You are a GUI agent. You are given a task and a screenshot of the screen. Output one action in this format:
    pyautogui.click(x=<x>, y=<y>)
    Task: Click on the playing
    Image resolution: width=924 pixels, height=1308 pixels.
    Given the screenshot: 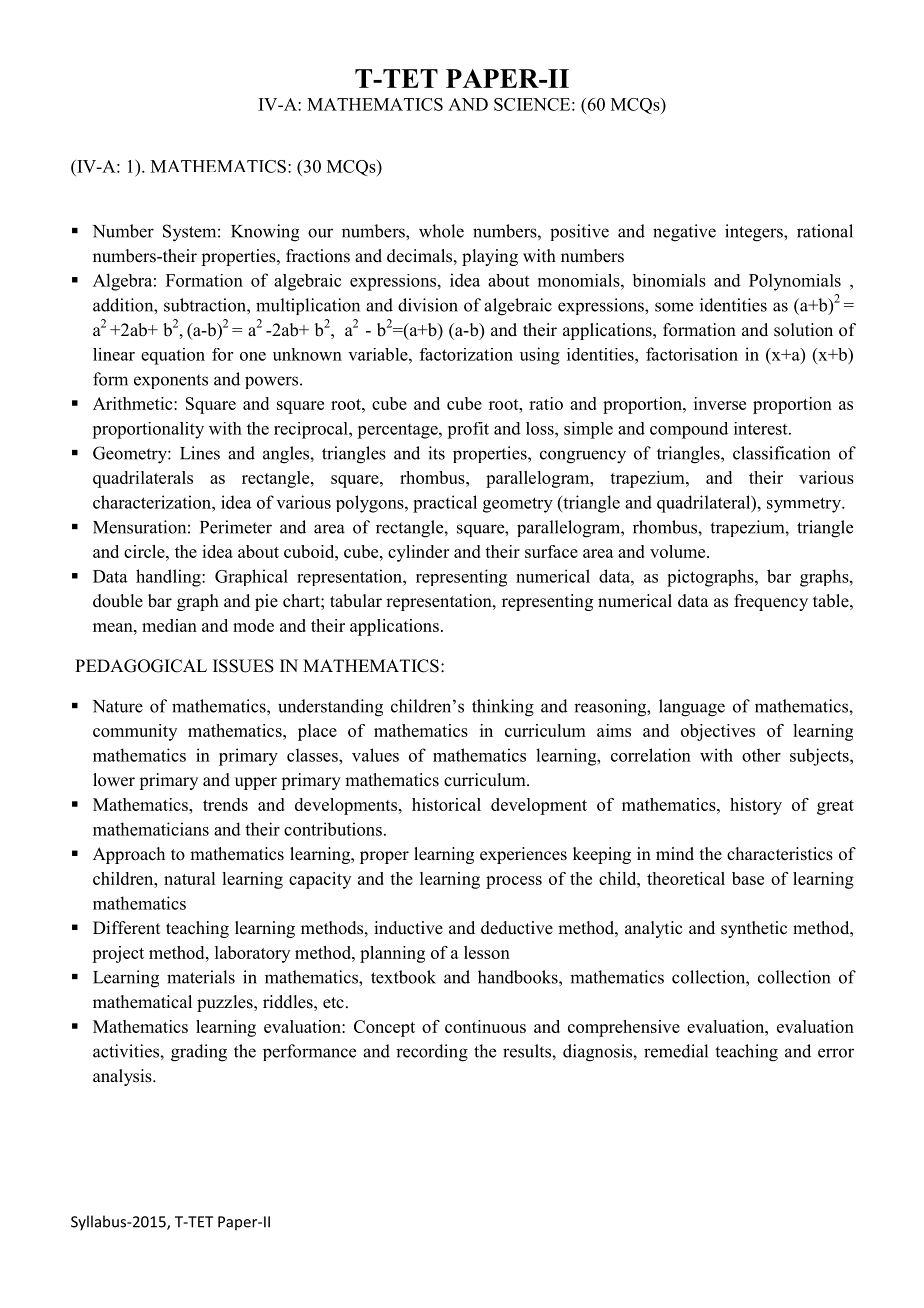 What is the action you would take?
    pyautogui.click(x=490, y=257)
